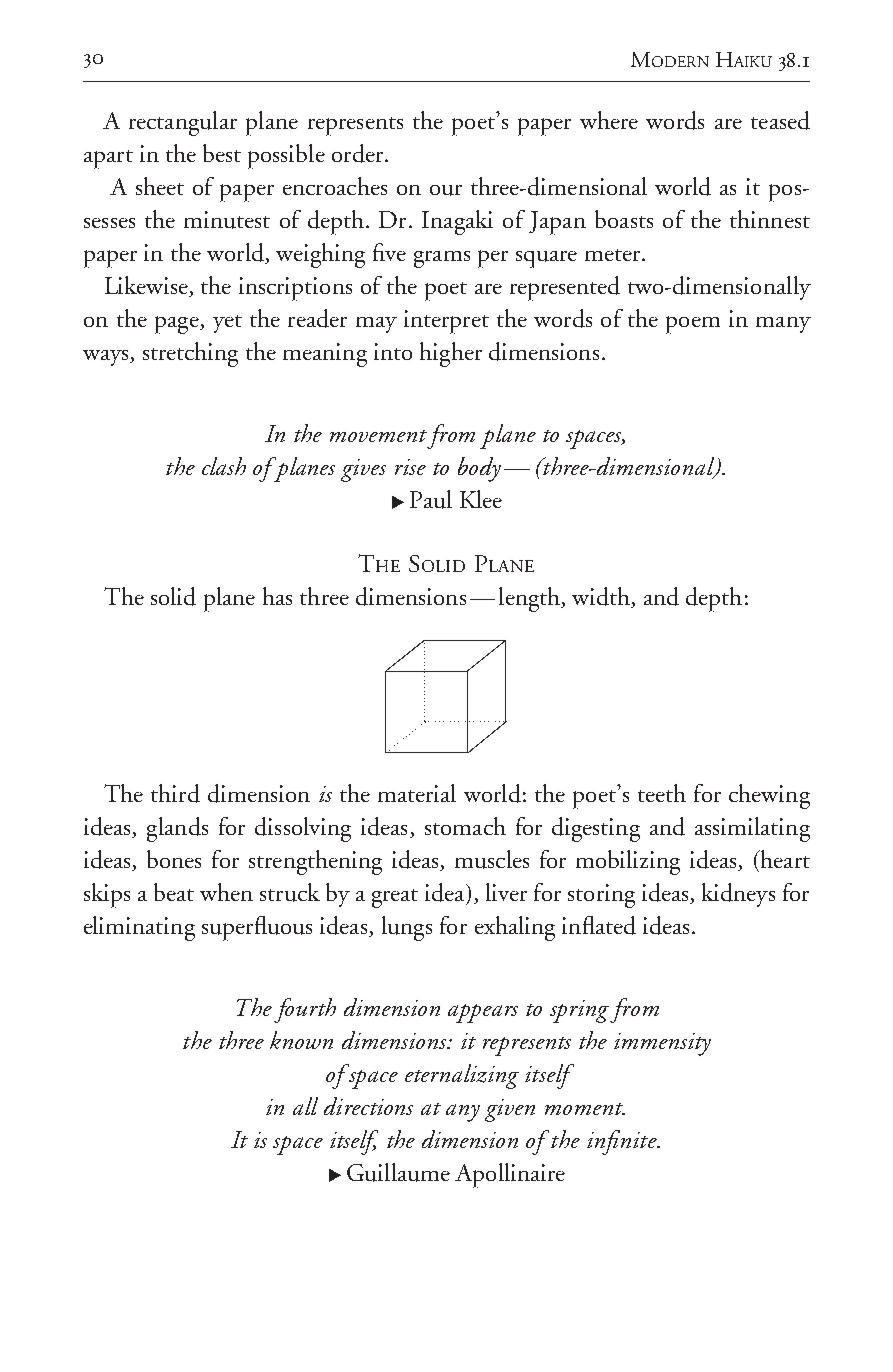 The width and height of the screenshot is (893, 1372). What do you see at coordinates (174, 892) in the screenshot?
I see `beat` at bounding box center [174, 892].
